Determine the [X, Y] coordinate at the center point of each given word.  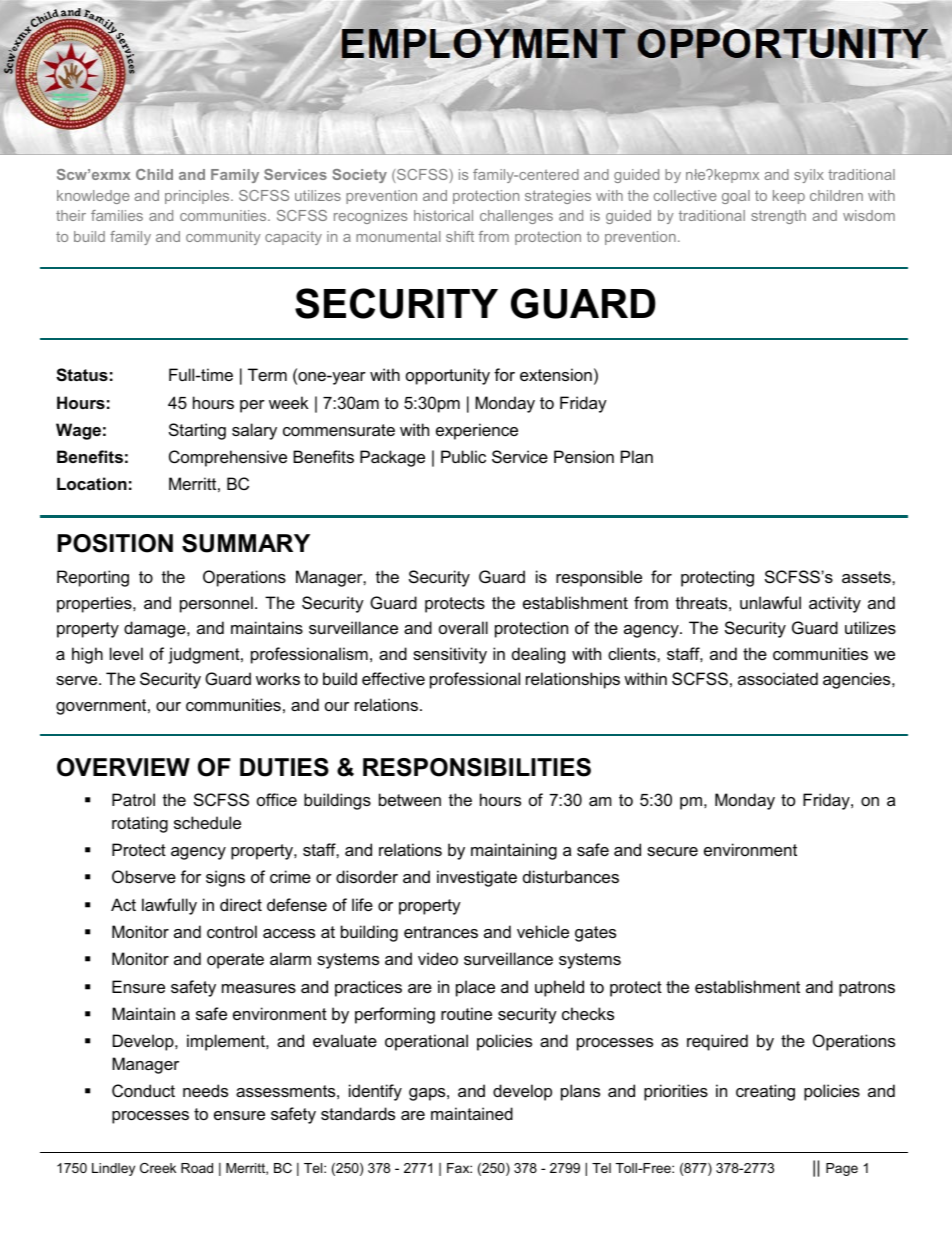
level [126, 653]
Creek [158, 1168]
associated [778, 678]
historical [443, 215]
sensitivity [450, 655]
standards [358, 1113]
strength [778, 217]
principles [198, 197]
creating [765, 1092]
